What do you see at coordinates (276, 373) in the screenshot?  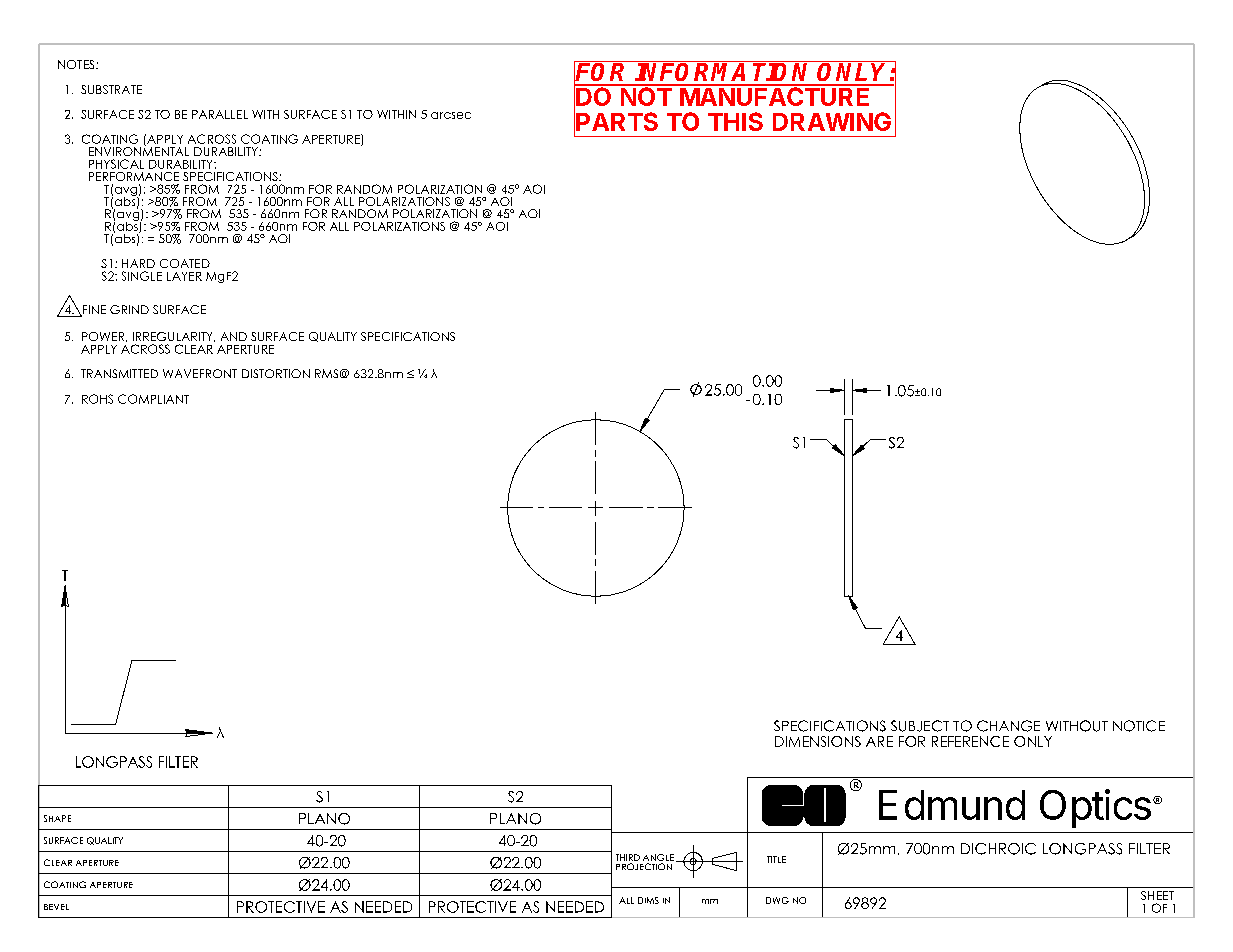 I see `DISTORTION` at bounding box center [276, 373].
